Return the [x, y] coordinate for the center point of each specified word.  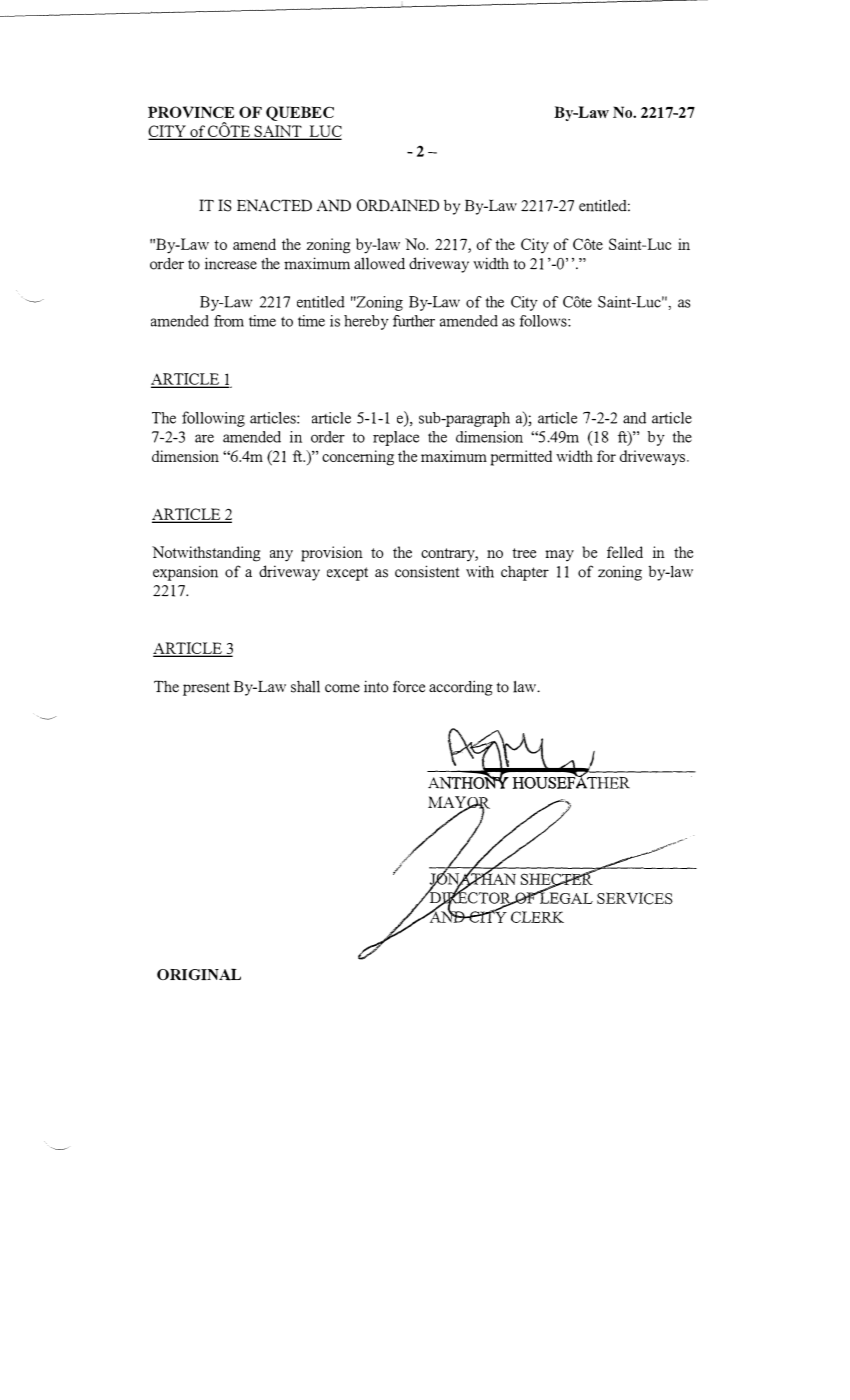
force [409, 686]
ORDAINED [398, 205]
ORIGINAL [199, 974]
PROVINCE [191, 112]
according [461, 688]
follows [544, 321]
